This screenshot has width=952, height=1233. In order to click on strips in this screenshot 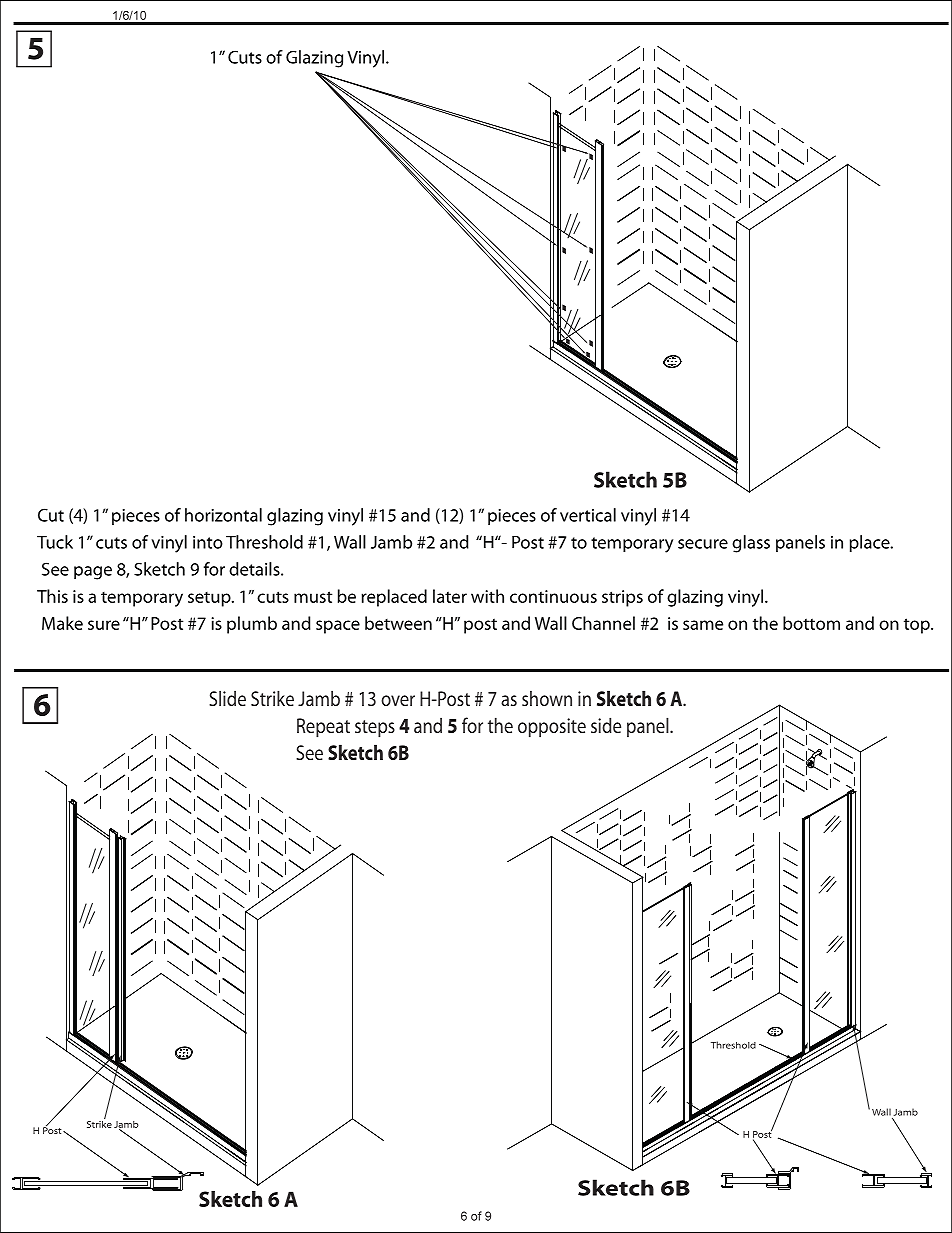, I will do `click(622, 598)`.
